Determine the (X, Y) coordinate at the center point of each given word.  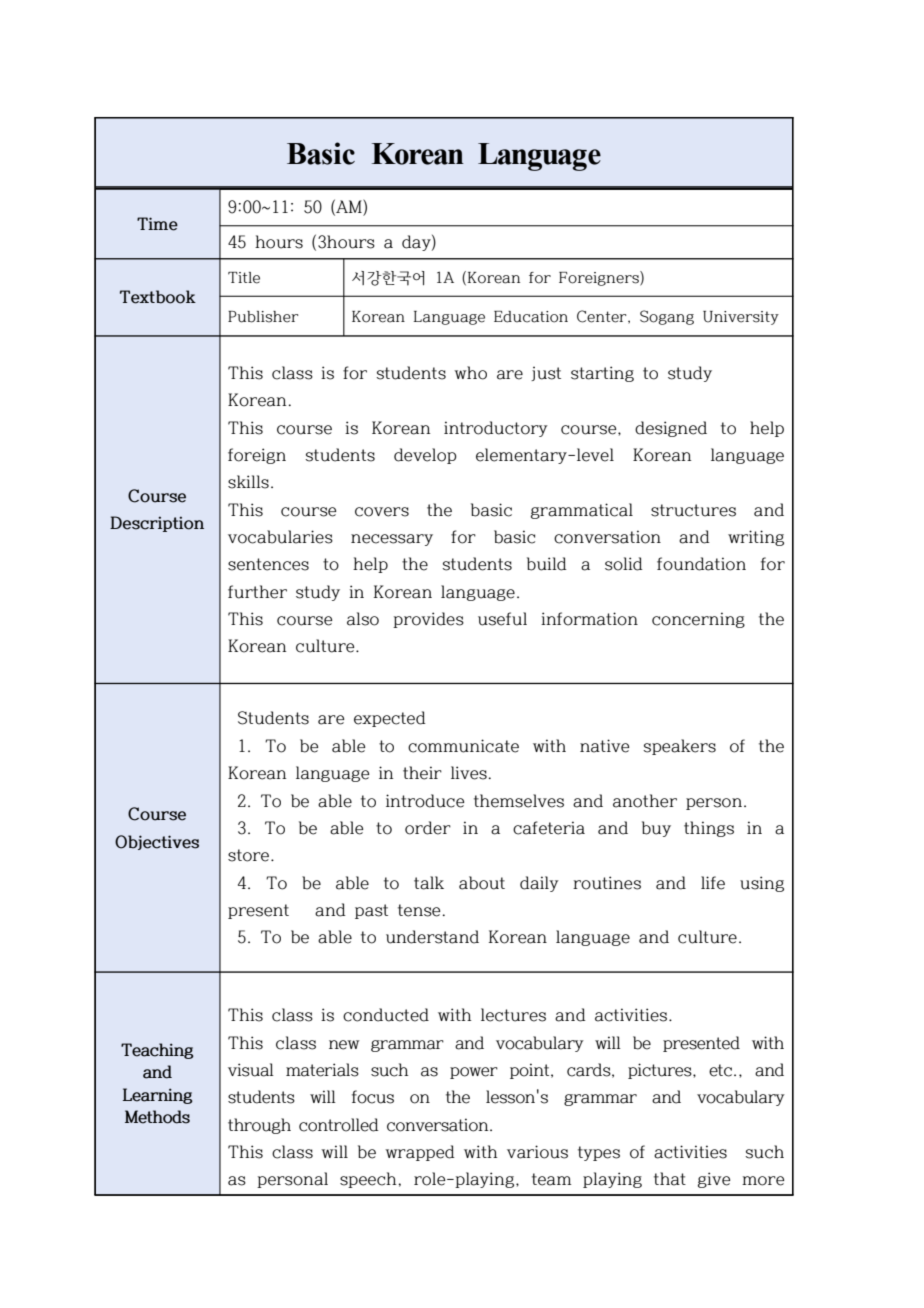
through (259, 1126)
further (257, 592)
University (741, 318)
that (670, 1179)
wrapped (420, 1153)
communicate (463, 746)
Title (244, 278)
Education (531, 317)
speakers (679, 747)
